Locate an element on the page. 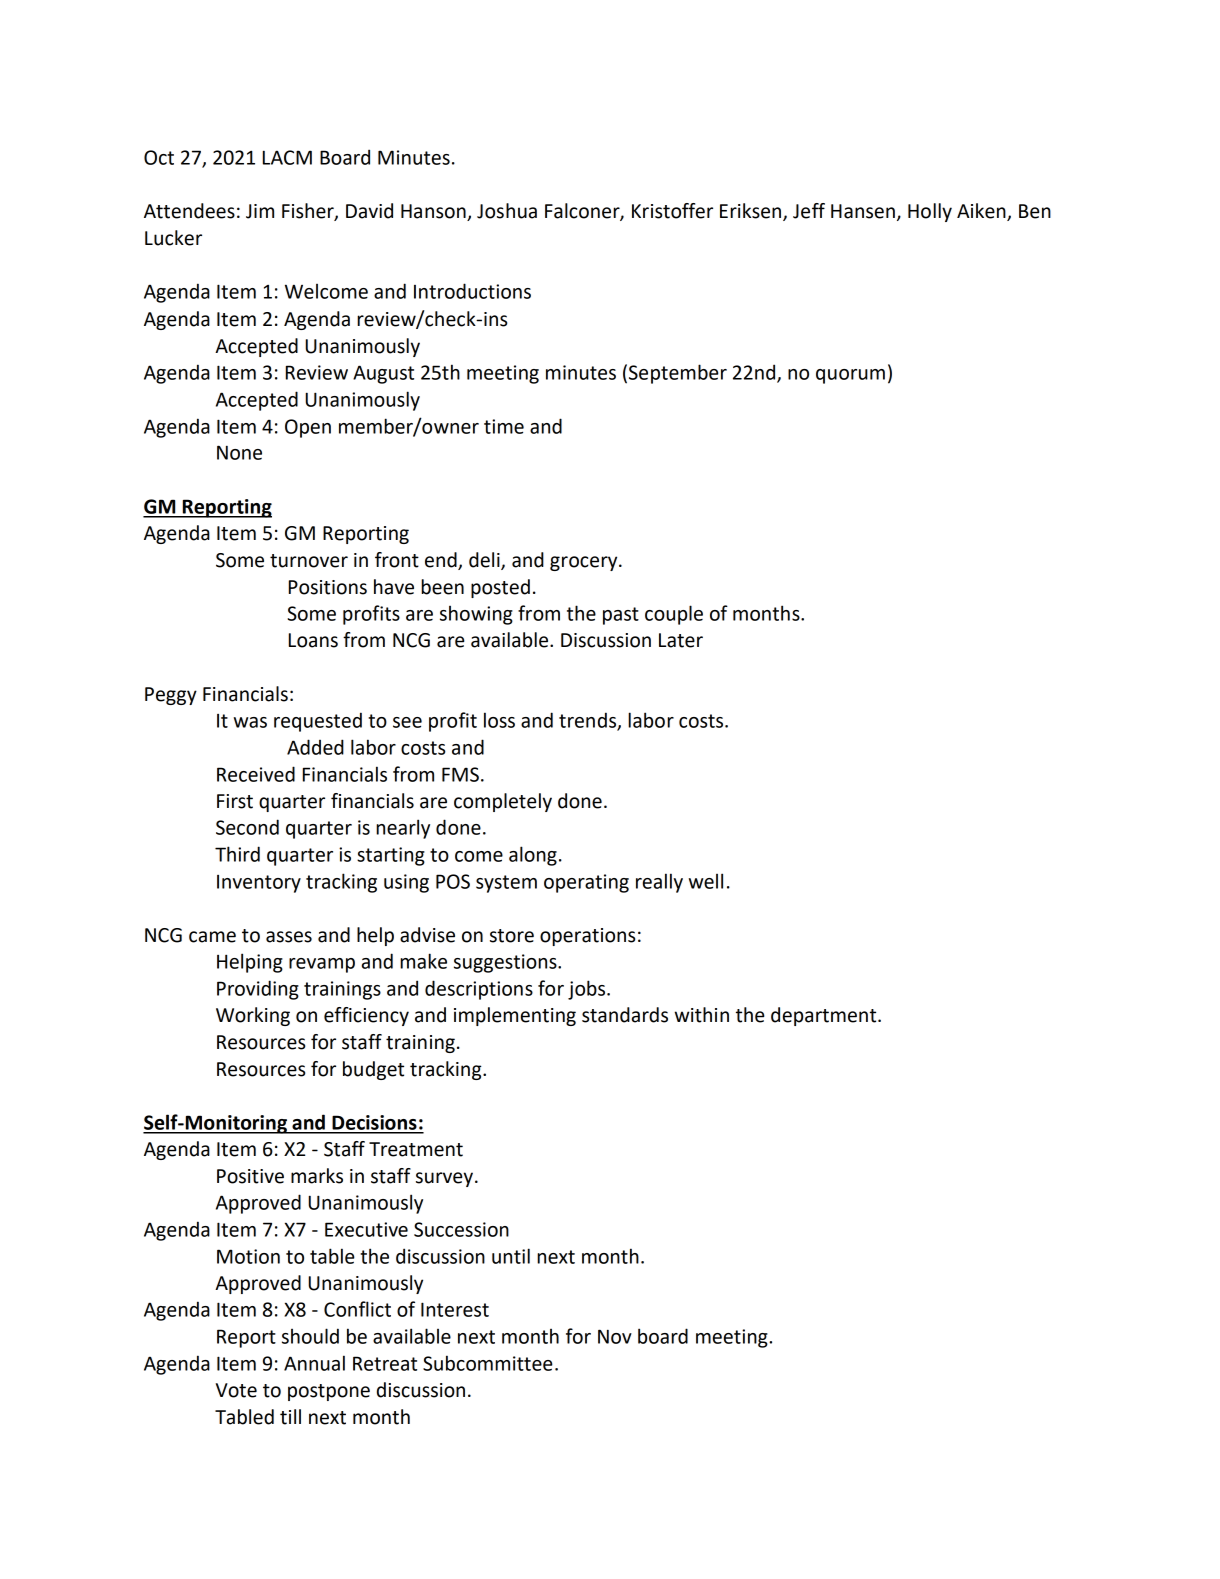 The width and height of the document is (1220, 1579). Holly is located at coordinates (930, 212).
